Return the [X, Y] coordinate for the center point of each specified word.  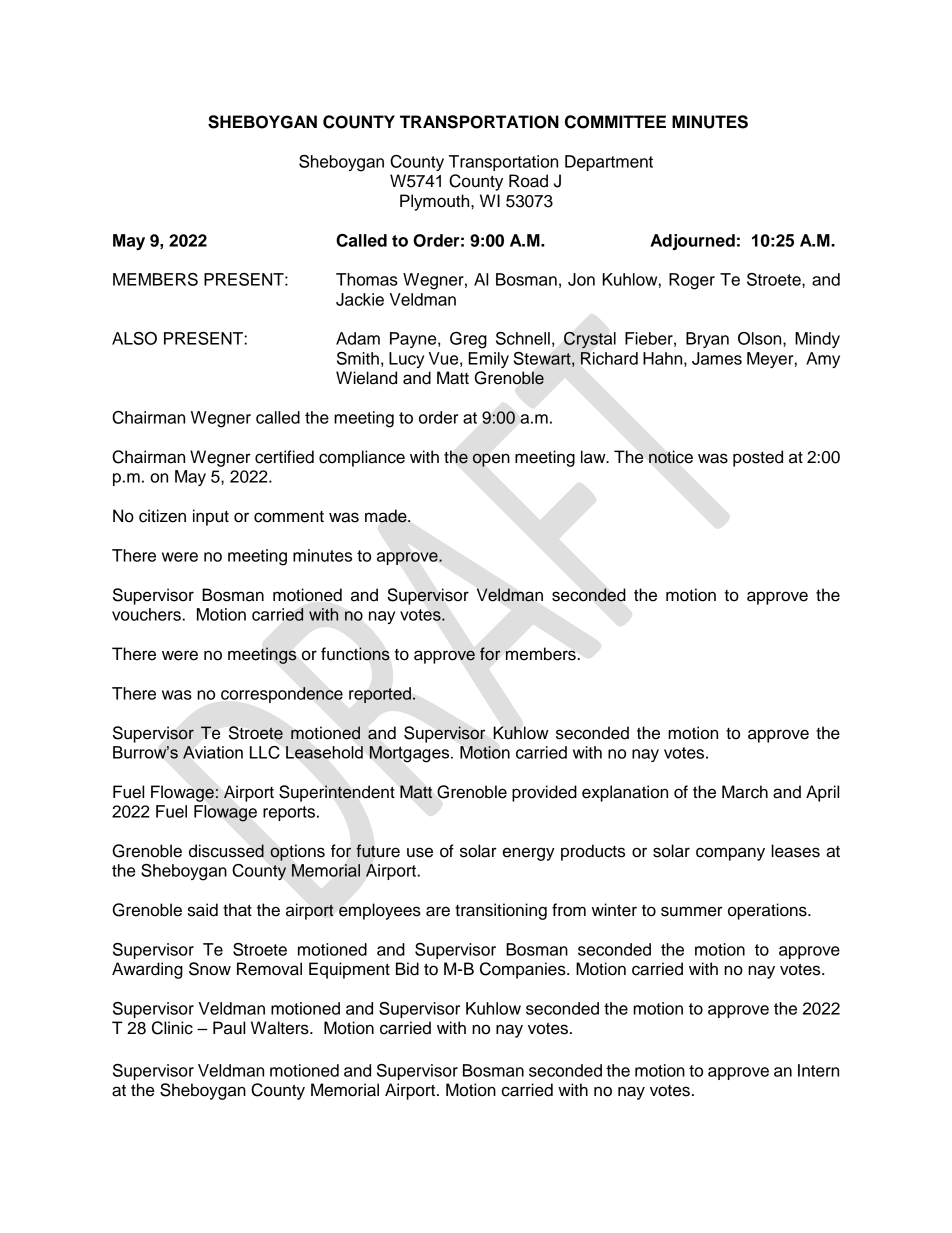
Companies [524, 970]
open [491, 460]
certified [284, 457]
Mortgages [410, 754]
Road [528, 181]
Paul [229, 1028]
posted [758, 458]
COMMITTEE [615, 122]
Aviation [213, 752]
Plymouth [436, 202]
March [745, 792]
